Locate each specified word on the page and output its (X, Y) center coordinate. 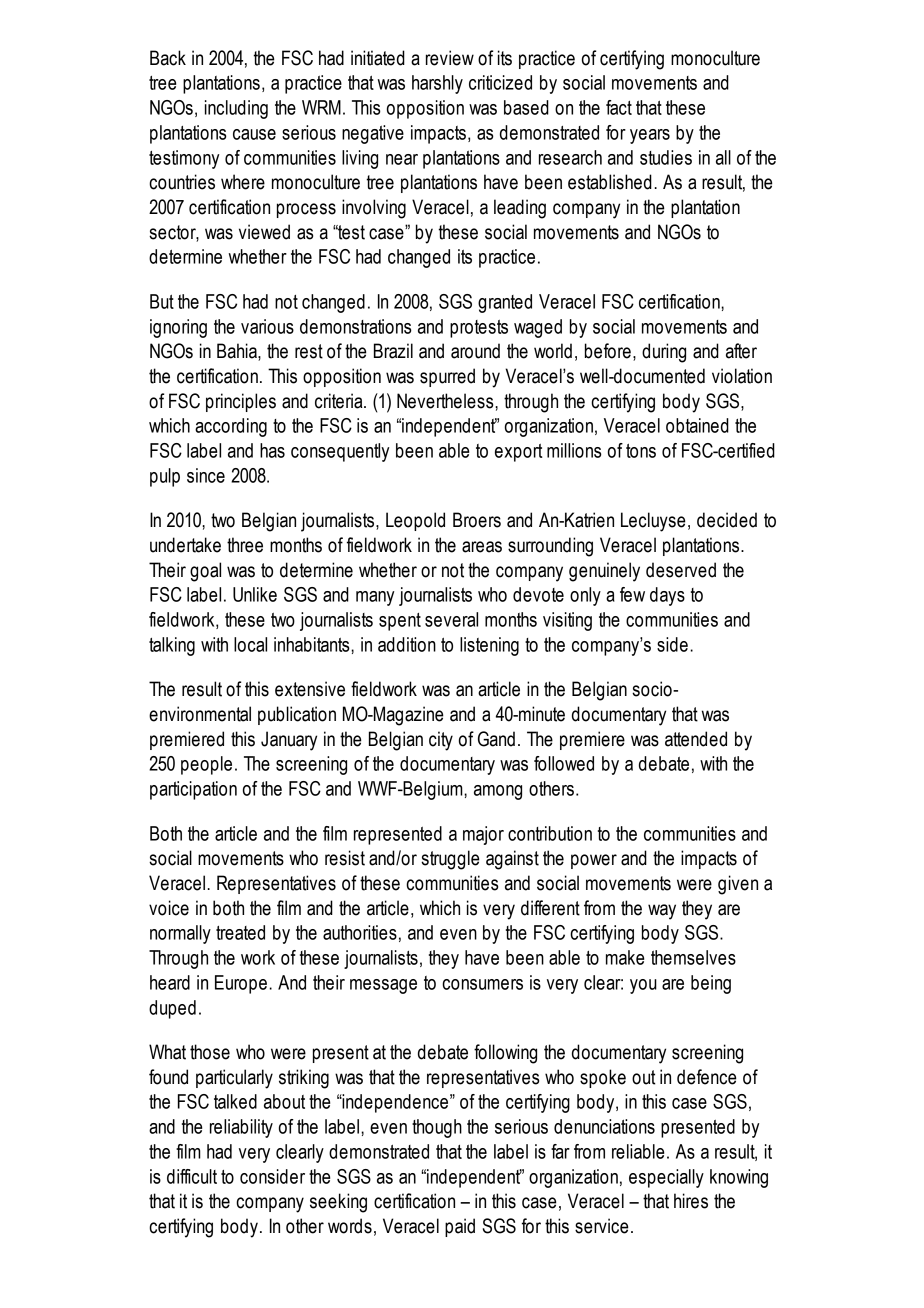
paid (460, 1227)
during (664, 353)
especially (666, 1178)
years (650, 136)
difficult (192, 1176)
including (236, 109)
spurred (447, 377)
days (667, 596)
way (662, 912)
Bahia (238, 352)
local (250, 644)
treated (240, 932)
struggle (450, 860)
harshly (437, 84)
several (451, 619)
